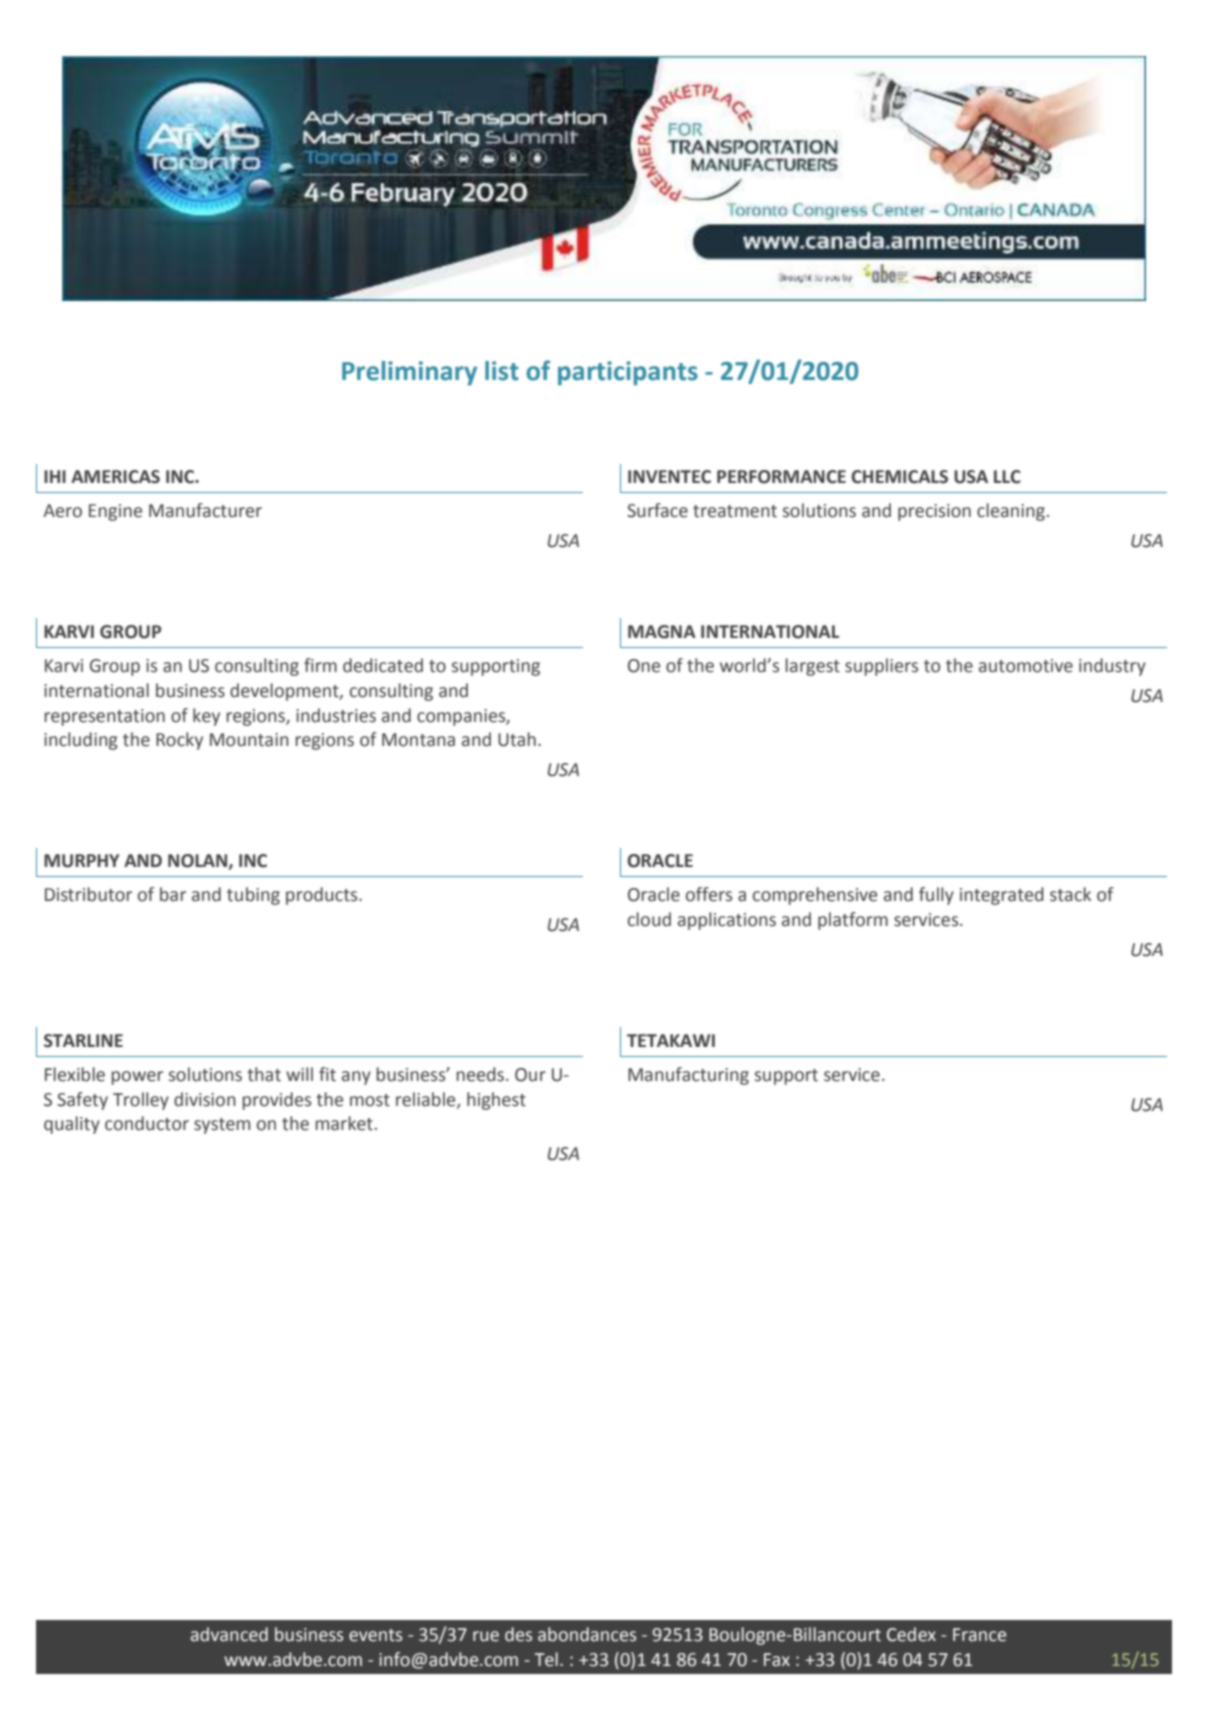  What do you see at coordinates (1007, 477) in the image?
I see `LLC` at bounding box center [1007, 477].
